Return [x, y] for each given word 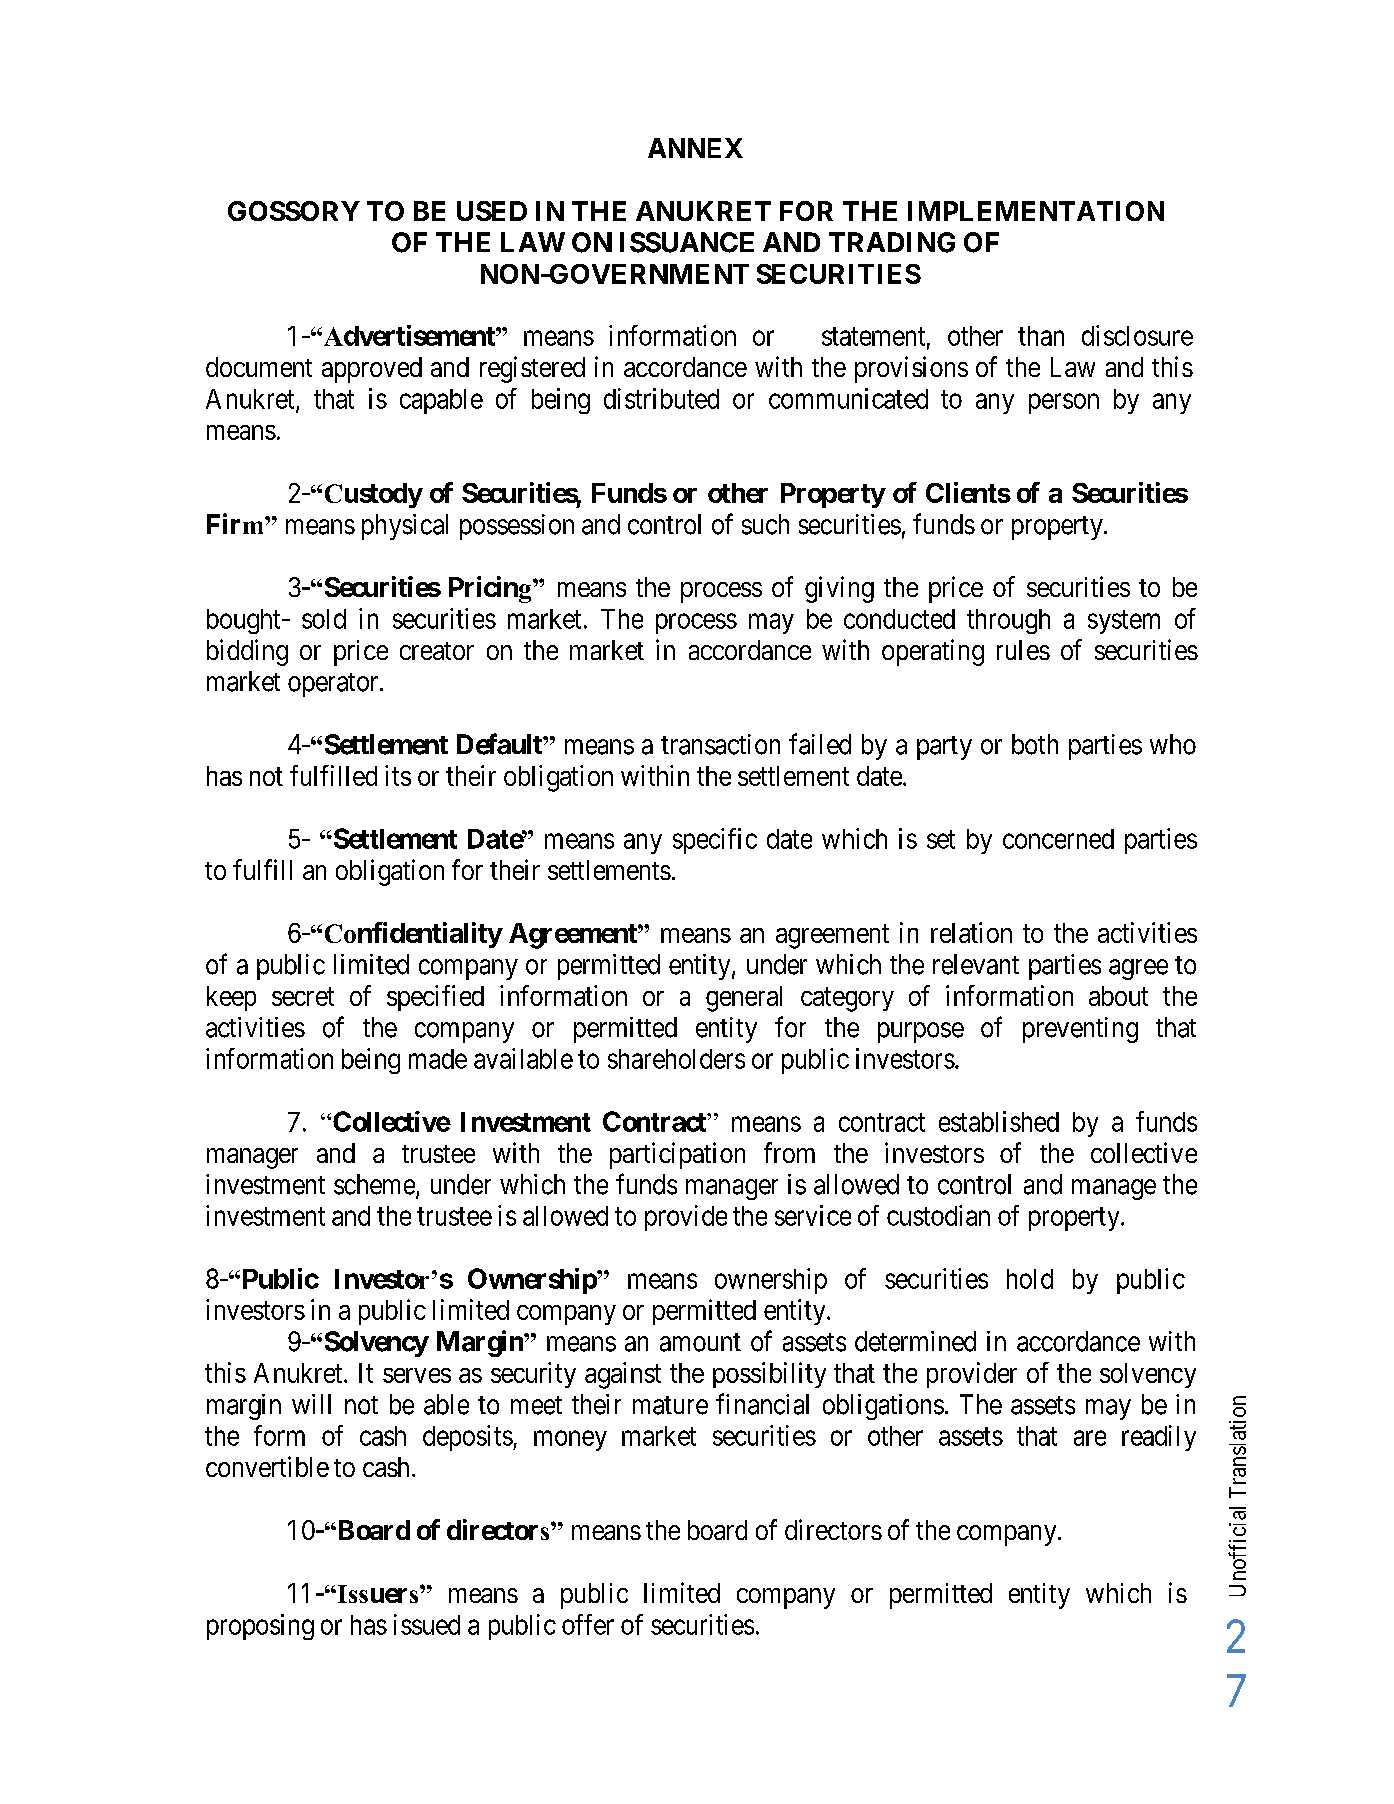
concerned [1058, 839]
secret [303, 996]
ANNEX [695, 148]
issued [427, 1624]
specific [715, 841]
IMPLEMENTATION [1036, 211]
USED [492, 211]
